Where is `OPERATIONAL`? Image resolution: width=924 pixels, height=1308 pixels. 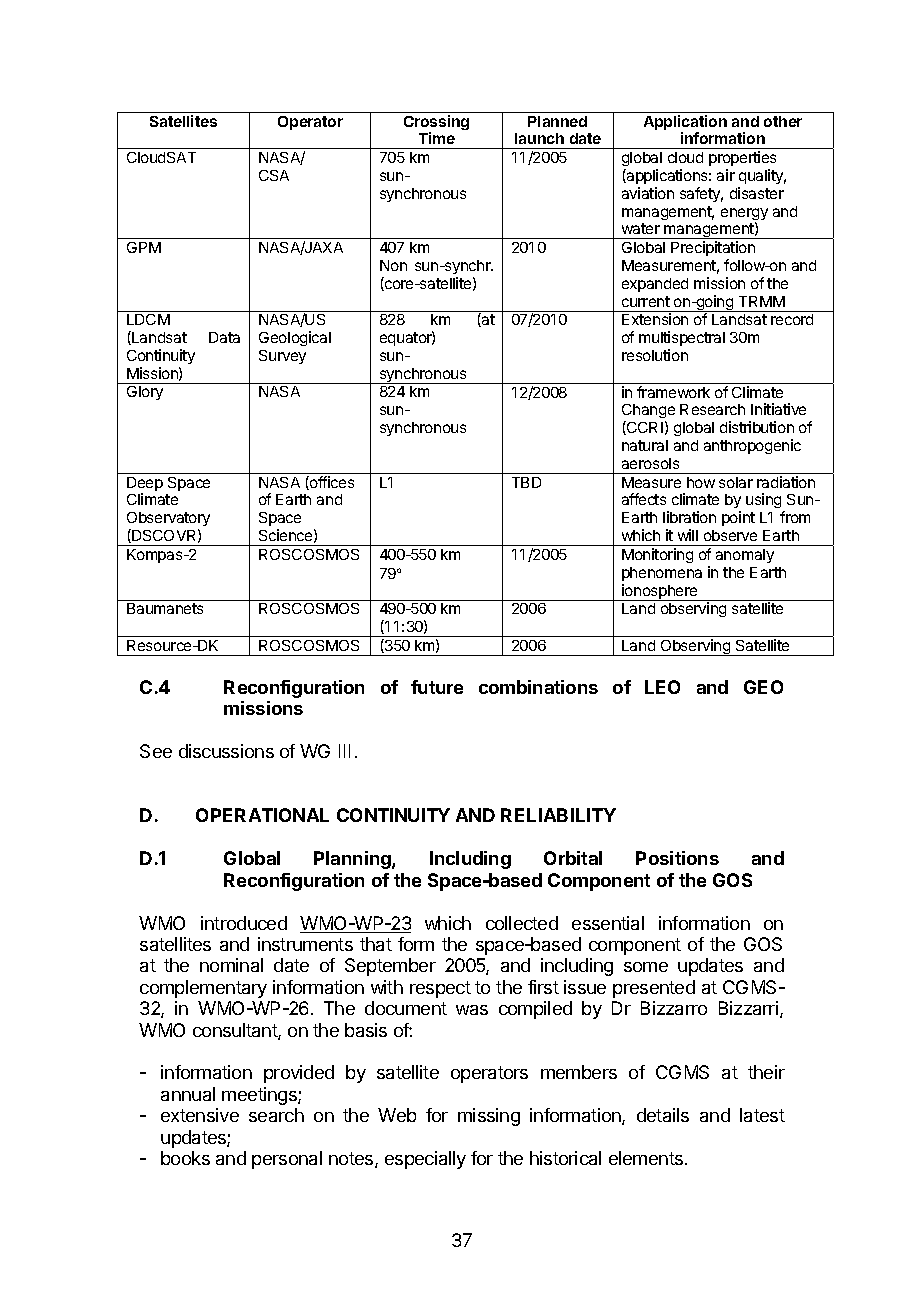 OPERATIONAL is located at coordinates (262, 815).
